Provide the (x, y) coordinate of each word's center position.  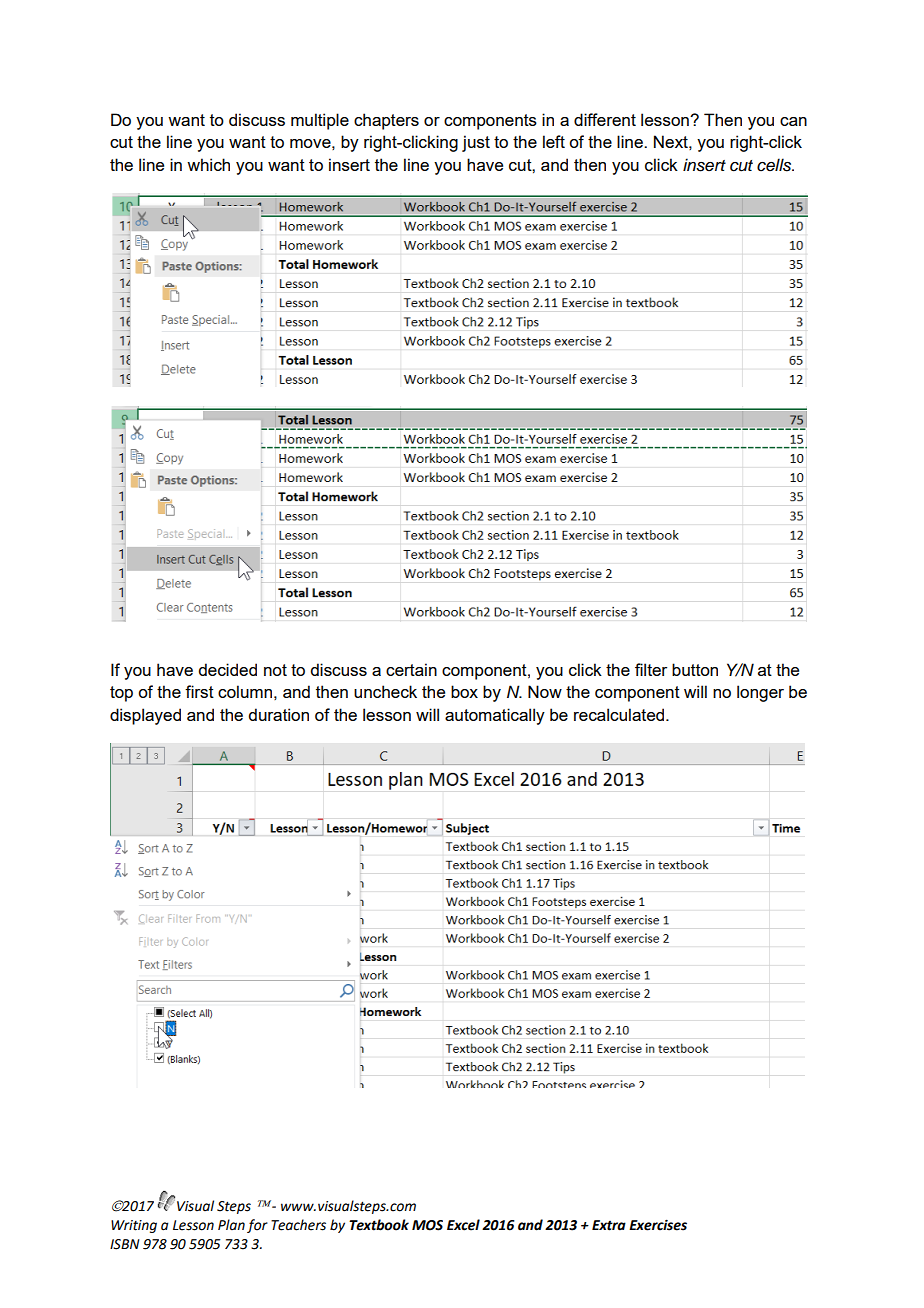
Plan (231, 1224)
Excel (463, 1225)
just (476, 143)
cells (775, 165)
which (208, 164)
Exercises (658, 1225)
